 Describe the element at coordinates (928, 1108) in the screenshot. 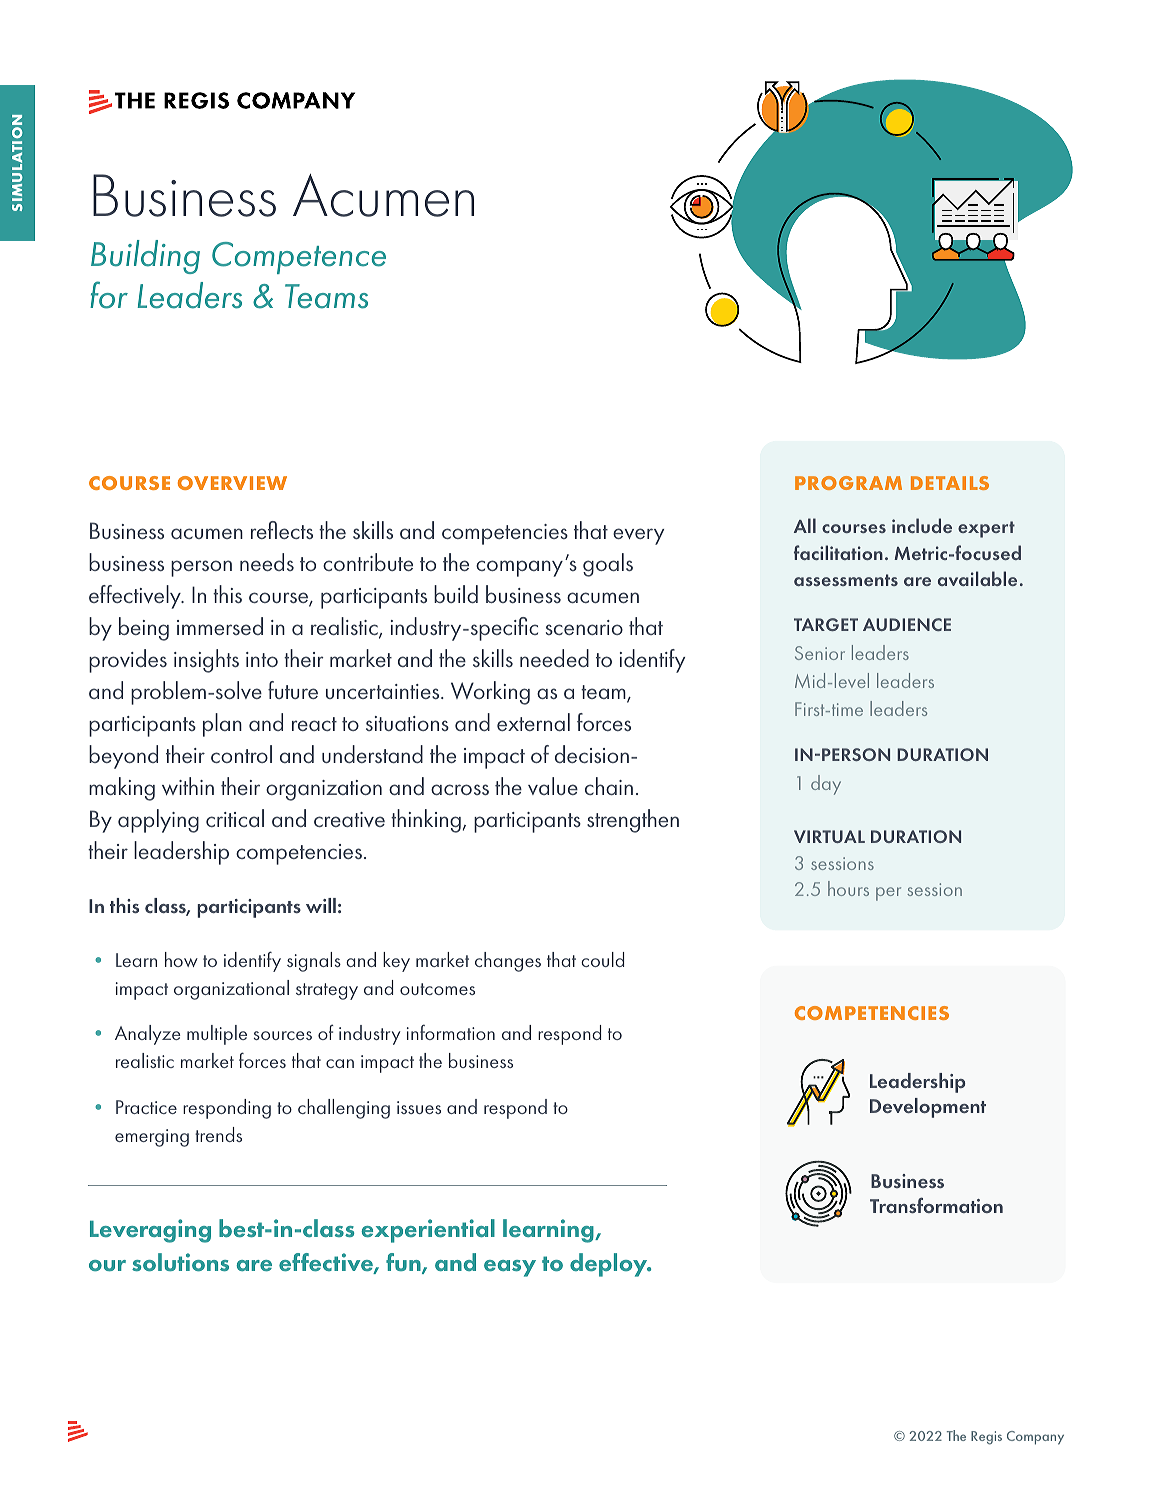

I see `Development` at that location.
